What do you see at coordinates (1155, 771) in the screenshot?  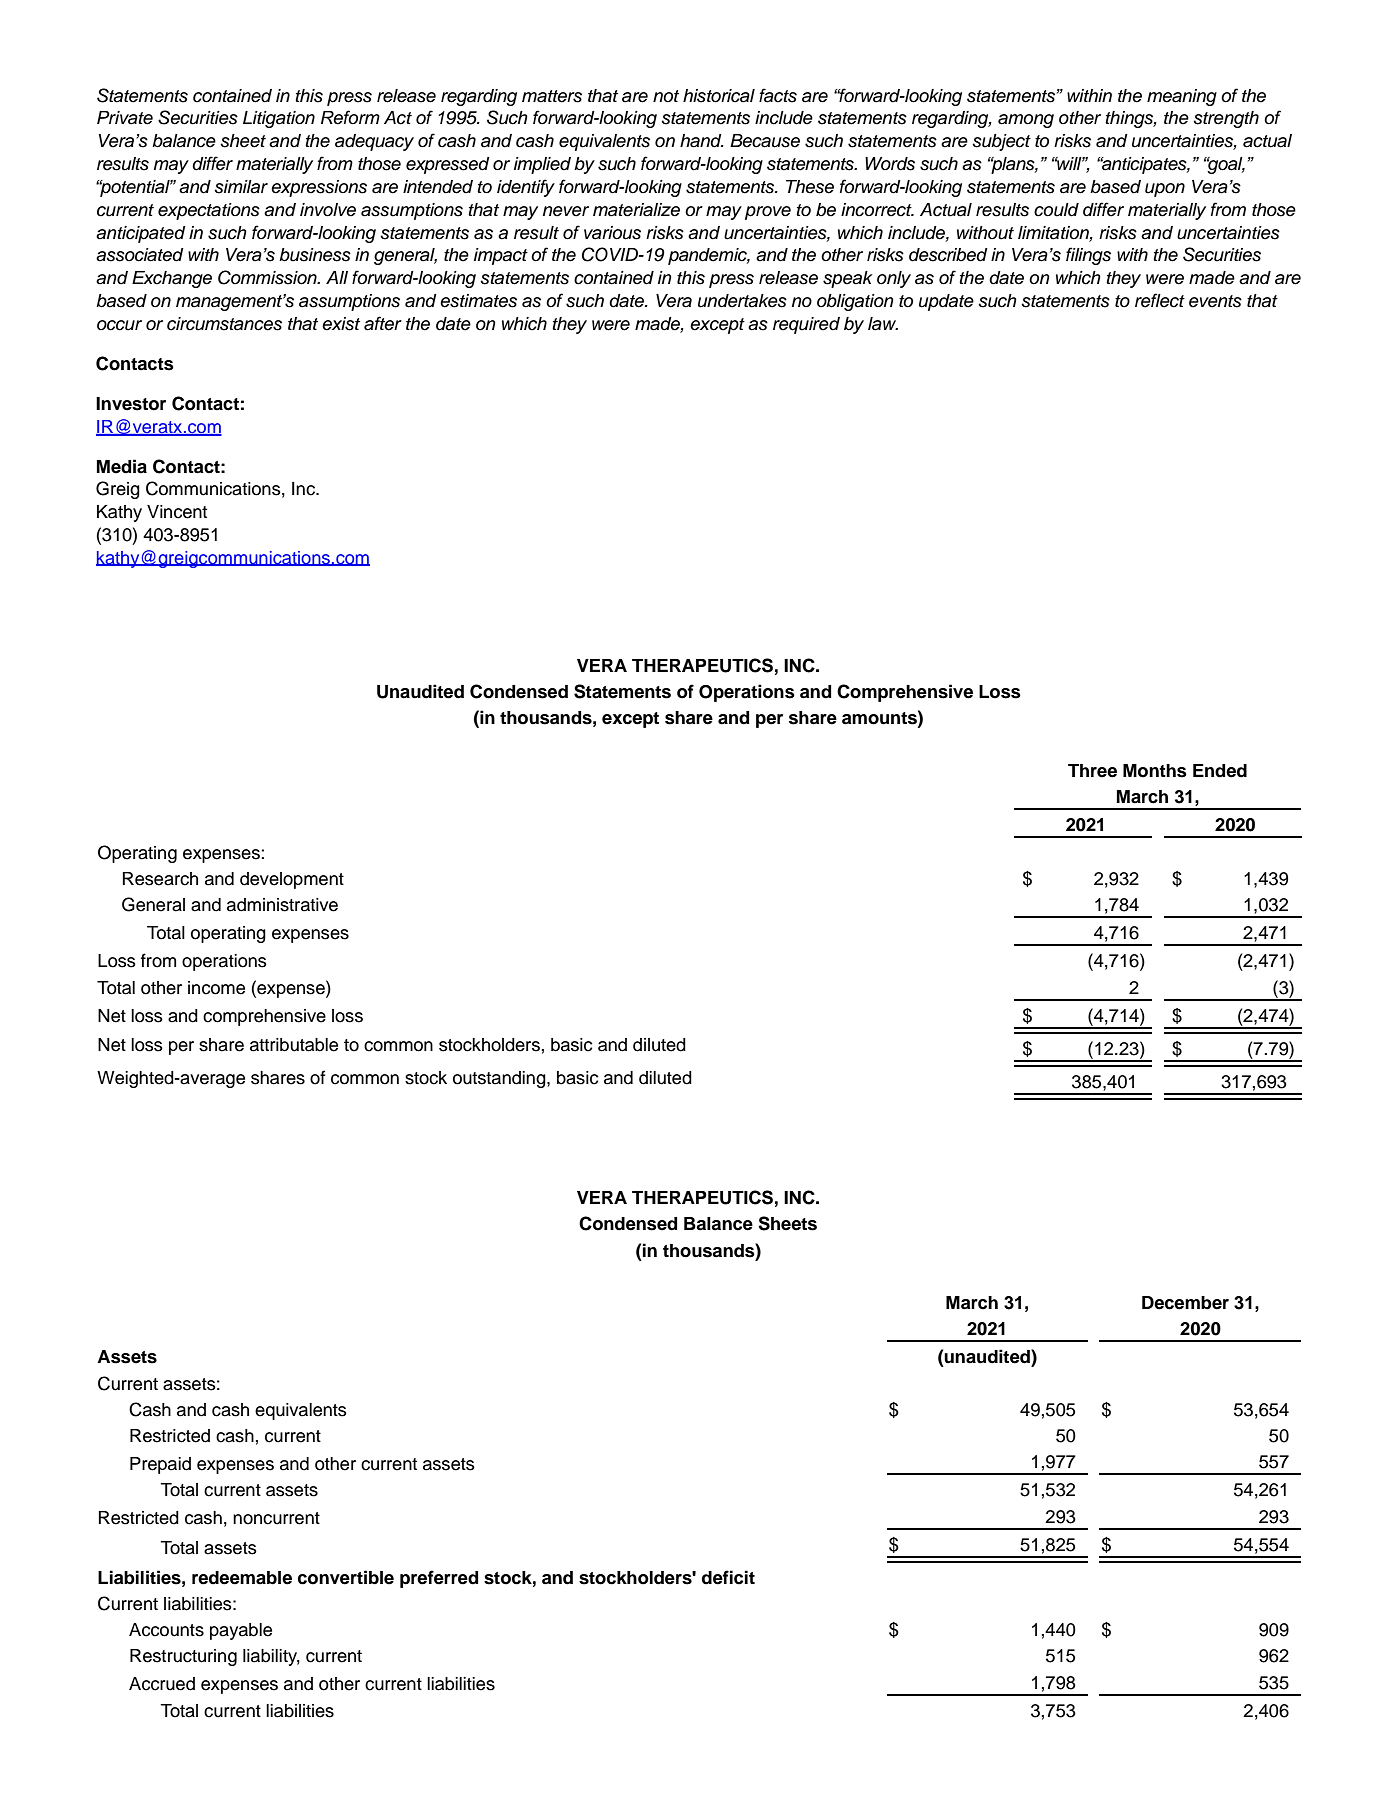 I see `Months` at bounding box center [1155, 771].
